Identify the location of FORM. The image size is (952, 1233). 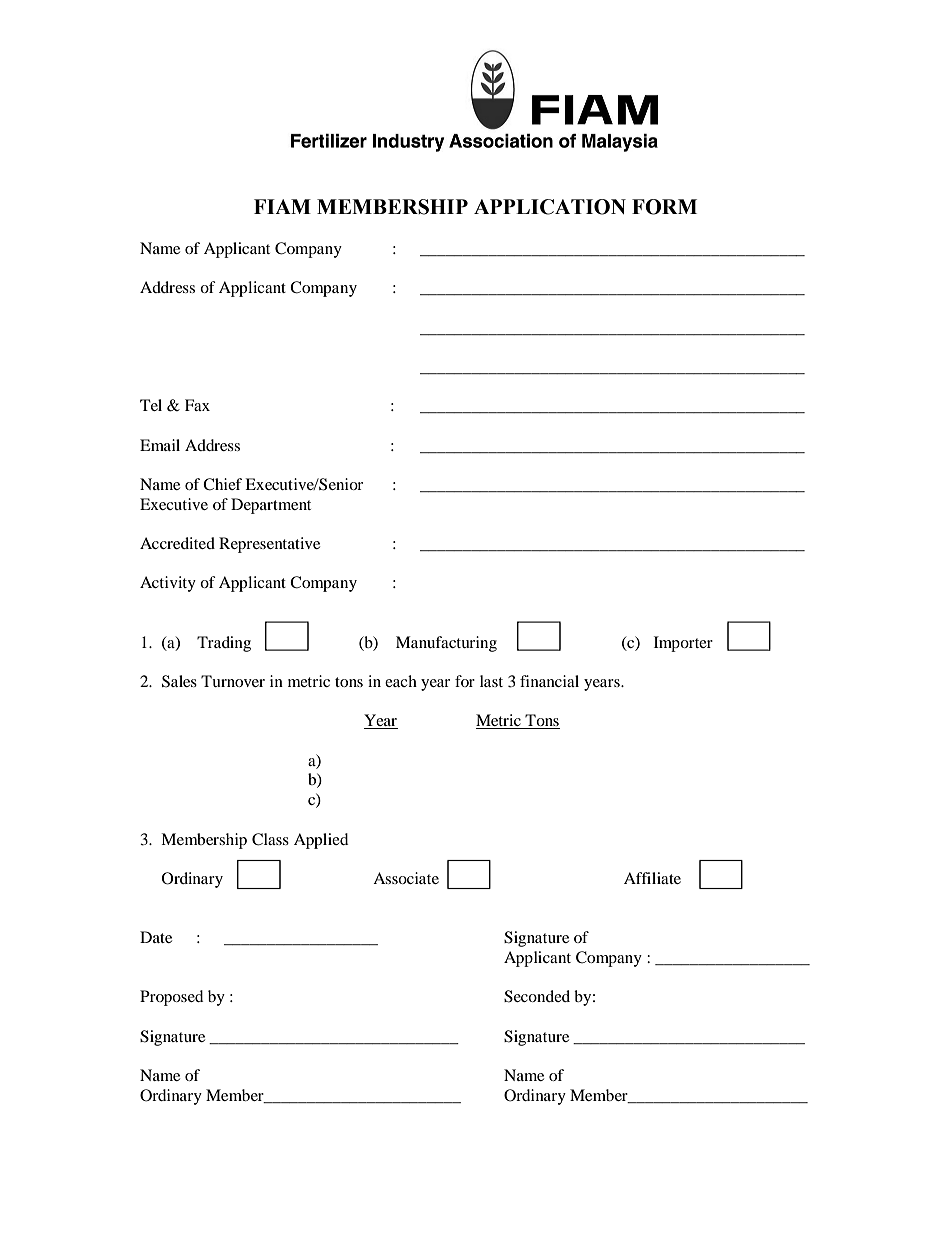
(664, 207).
